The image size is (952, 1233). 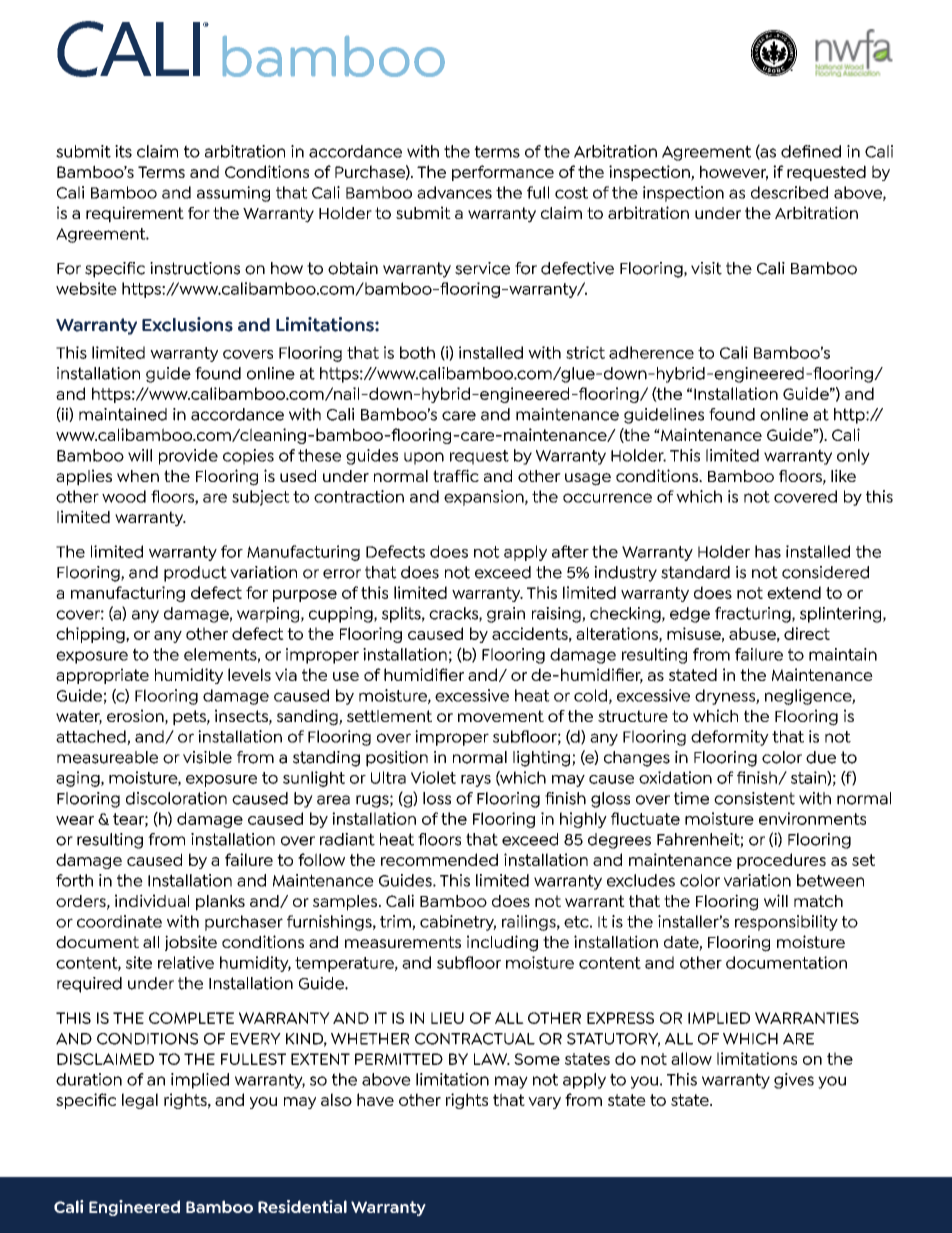 What do you see at coordinates (501, 716) in the screenshot?
I see `movement` at bounding box center [501, 716].
